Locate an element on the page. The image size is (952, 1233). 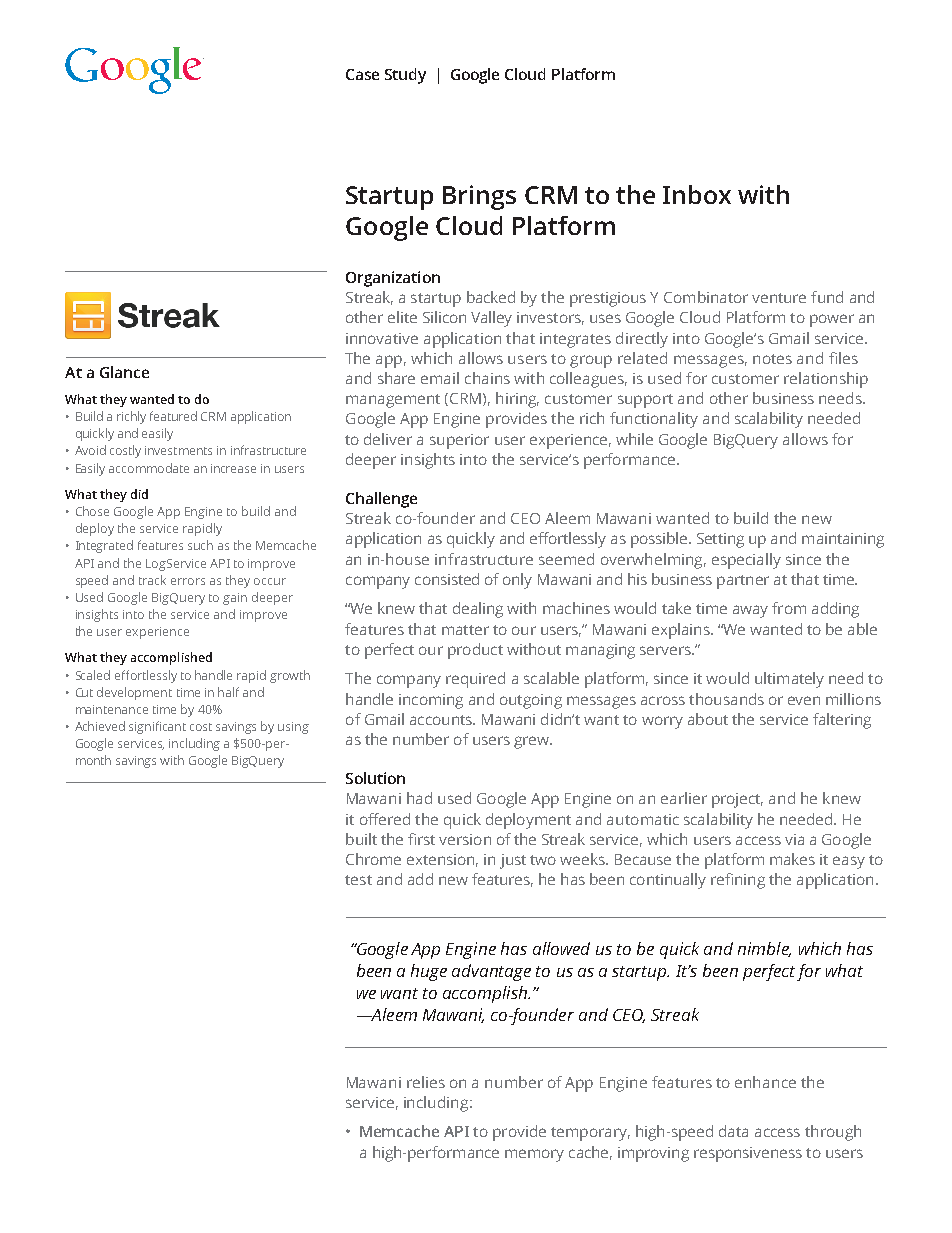
relies is located at coordinates (426, 1082).
